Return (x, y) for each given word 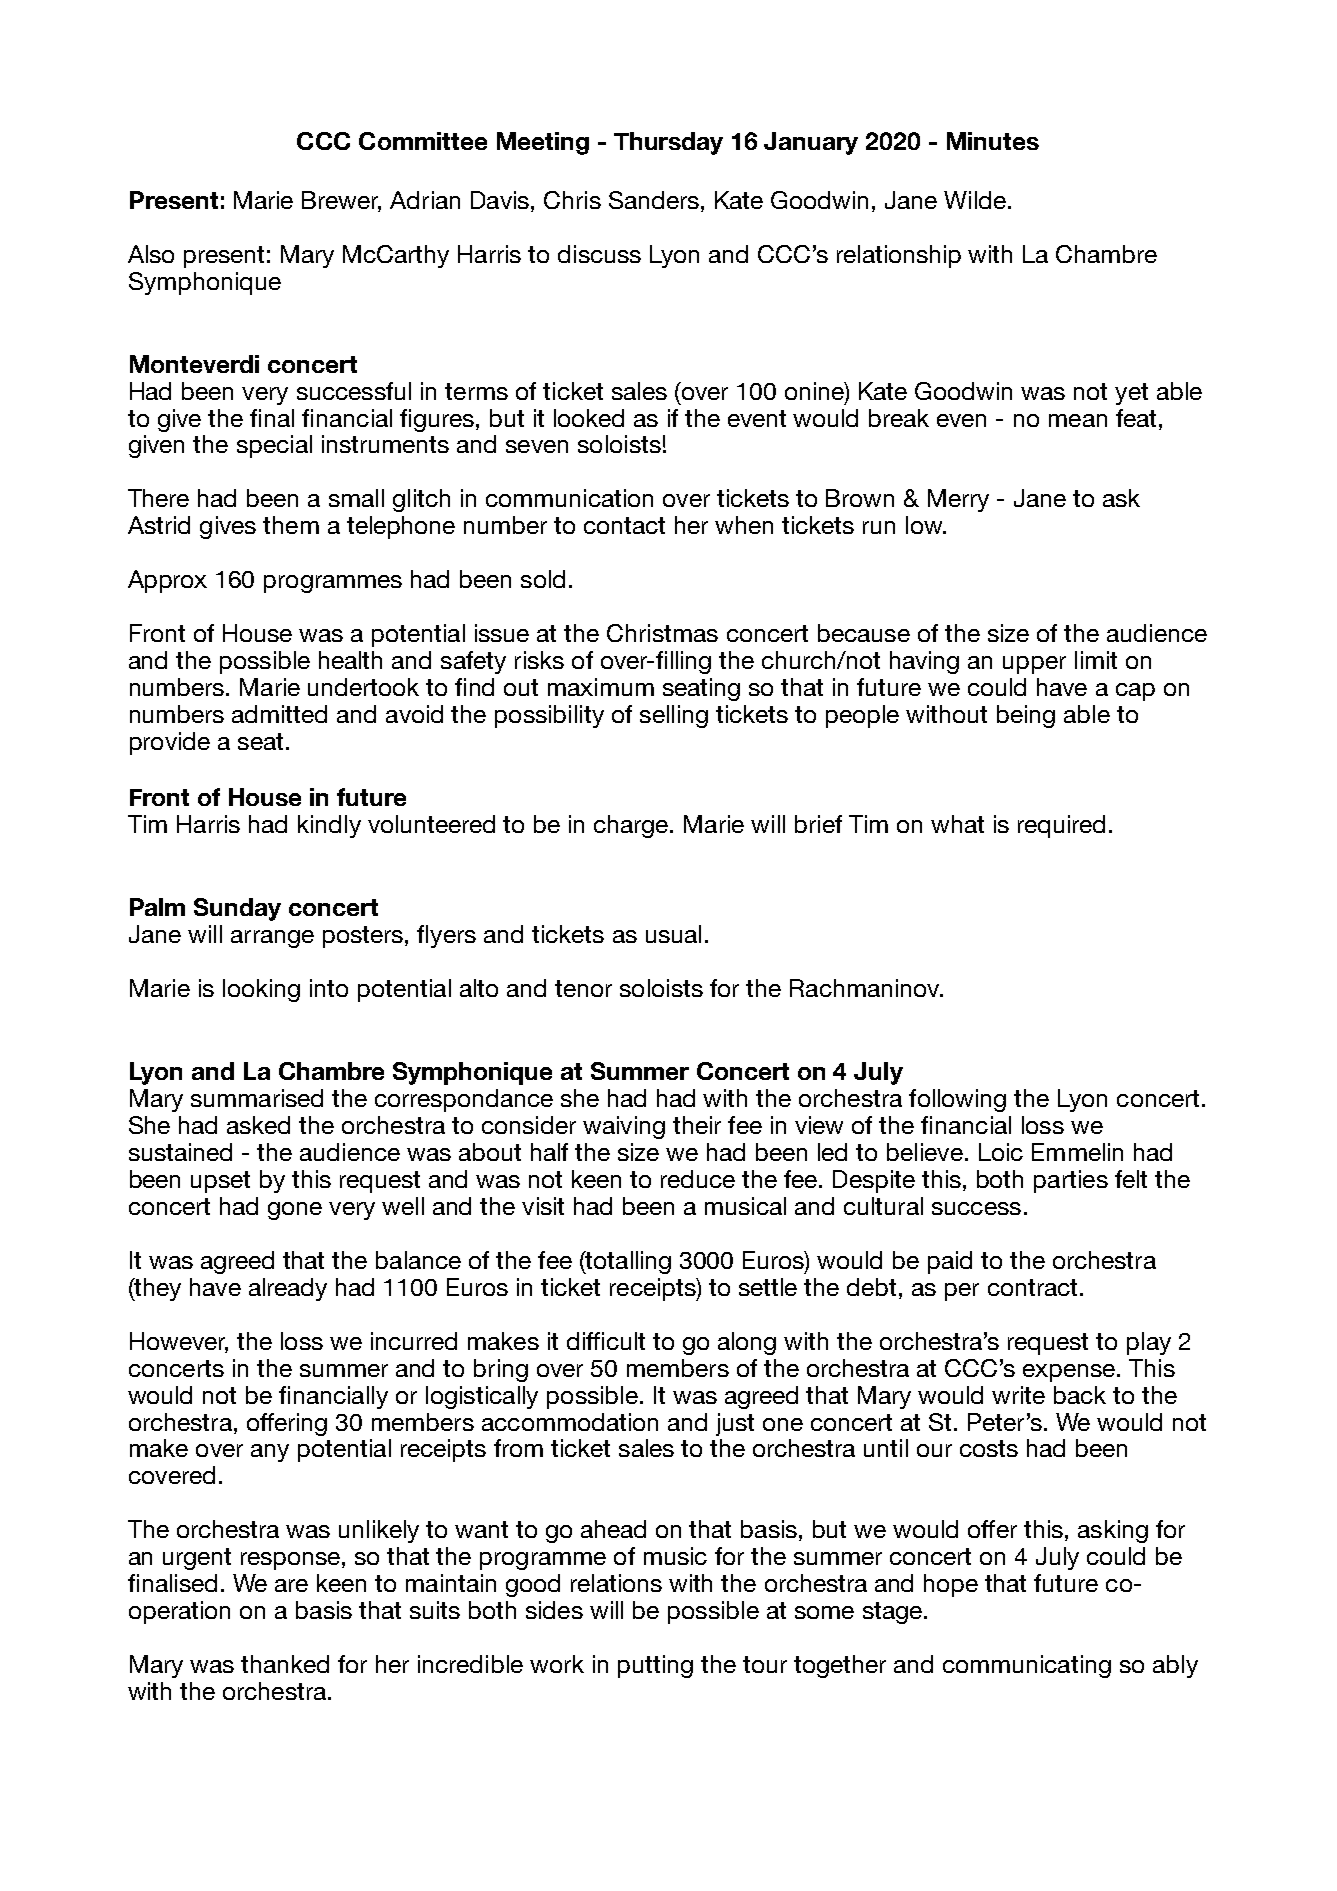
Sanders (654, 200)
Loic (1001, 1152)
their (697, 1125)
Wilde (975, 200)
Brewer (341, 201)
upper (1034, 665)
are (291, 1585)
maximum (601, 687)
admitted (279, 714)
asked (258, 1125)
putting (655, 1666)
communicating (1027, 1666)
